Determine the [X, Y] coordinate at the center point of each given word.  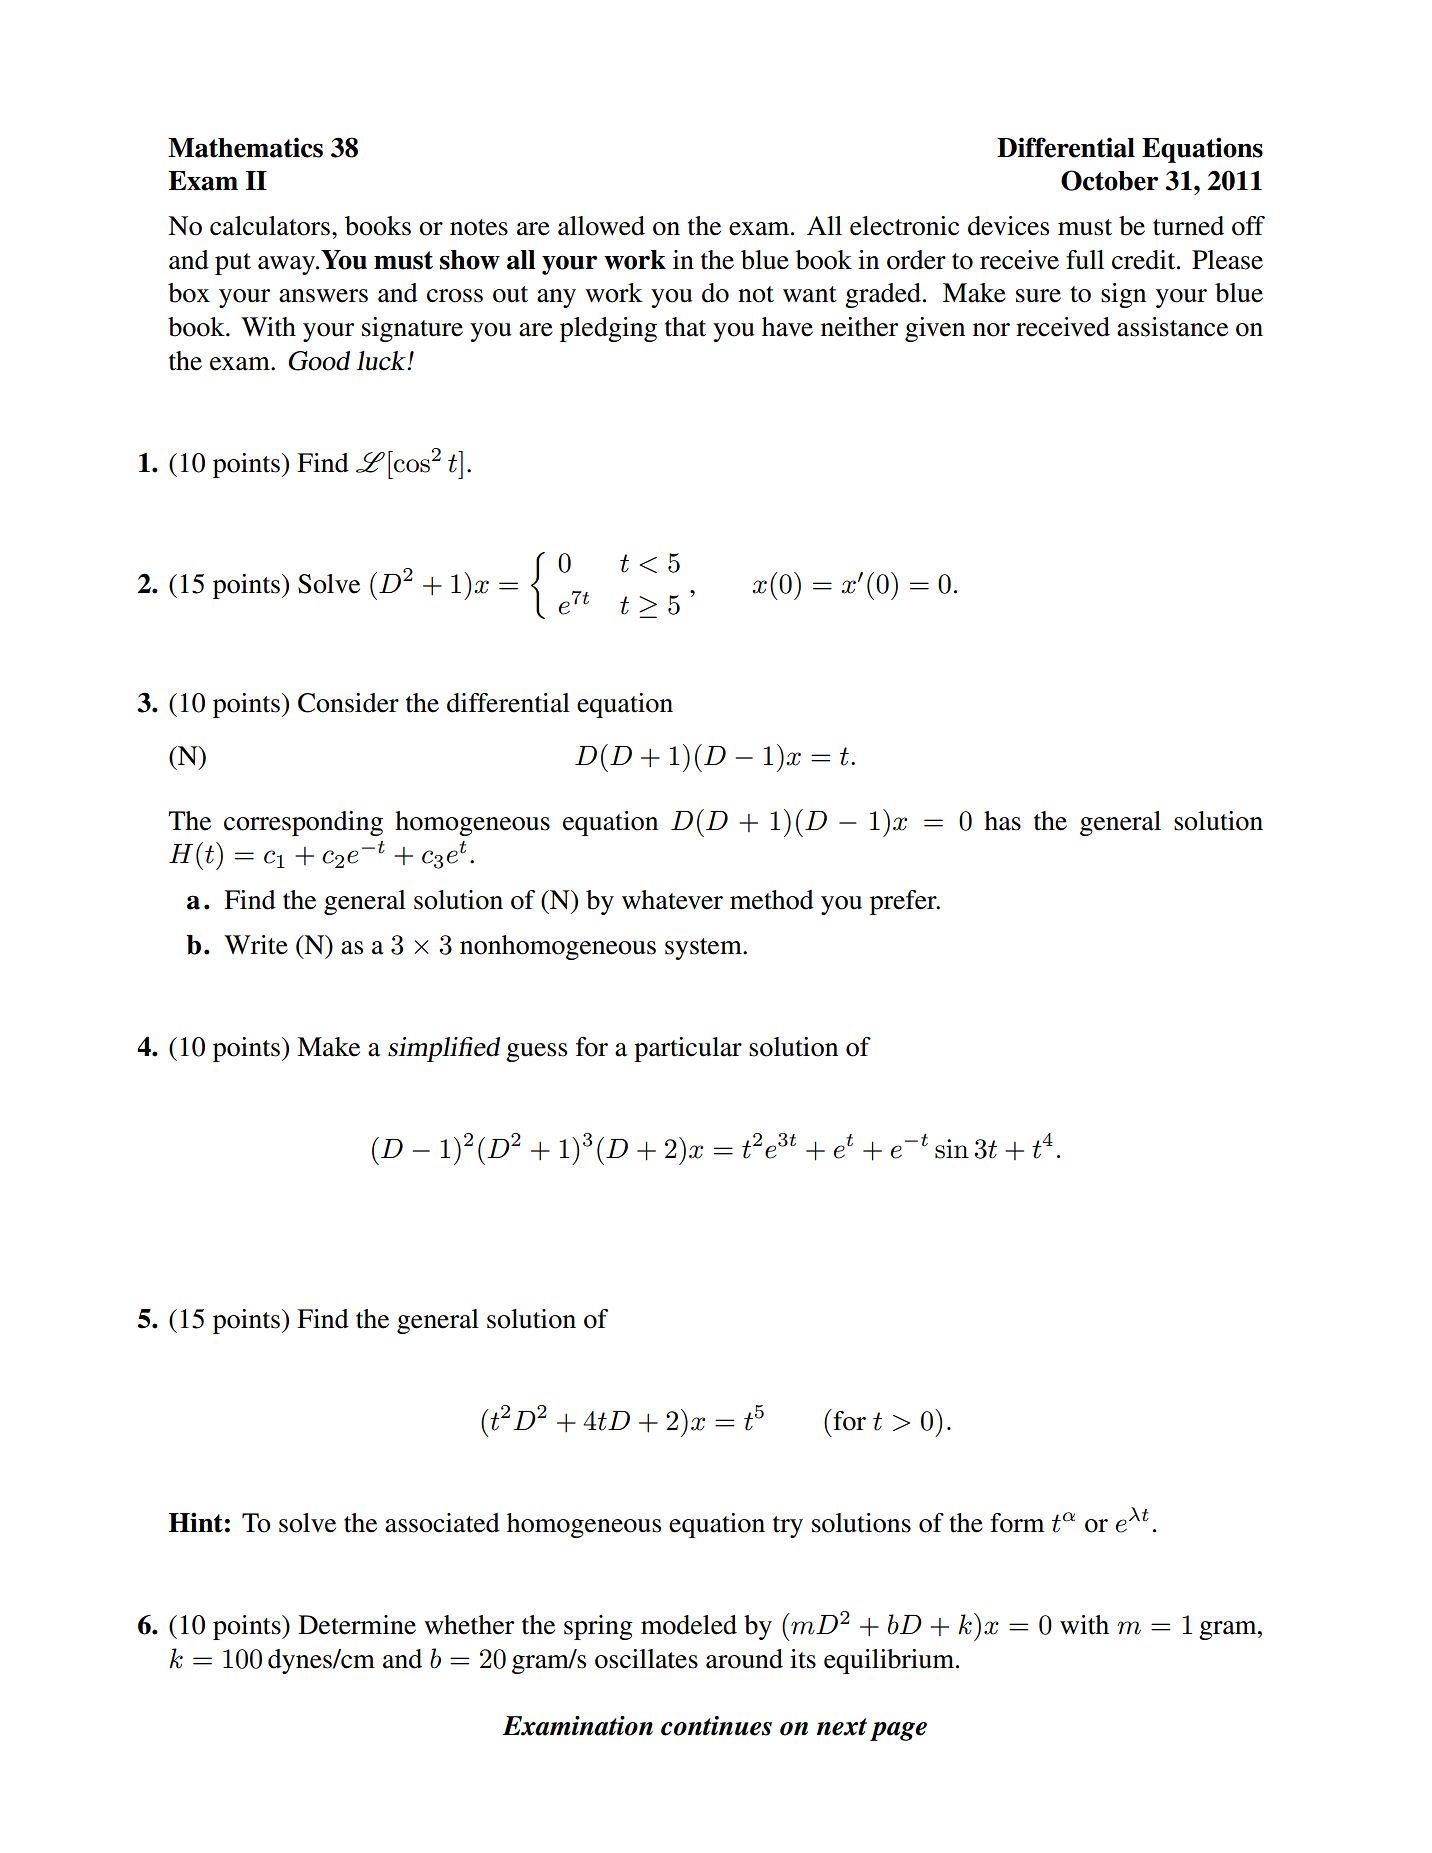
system [704, 949]
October [1109, 180]
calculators [270, 226]
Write [256, 945]
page [898, 1731]
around [744, 1659]
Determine [357, 1625]
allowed [601, 226]
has [1002, 821]
